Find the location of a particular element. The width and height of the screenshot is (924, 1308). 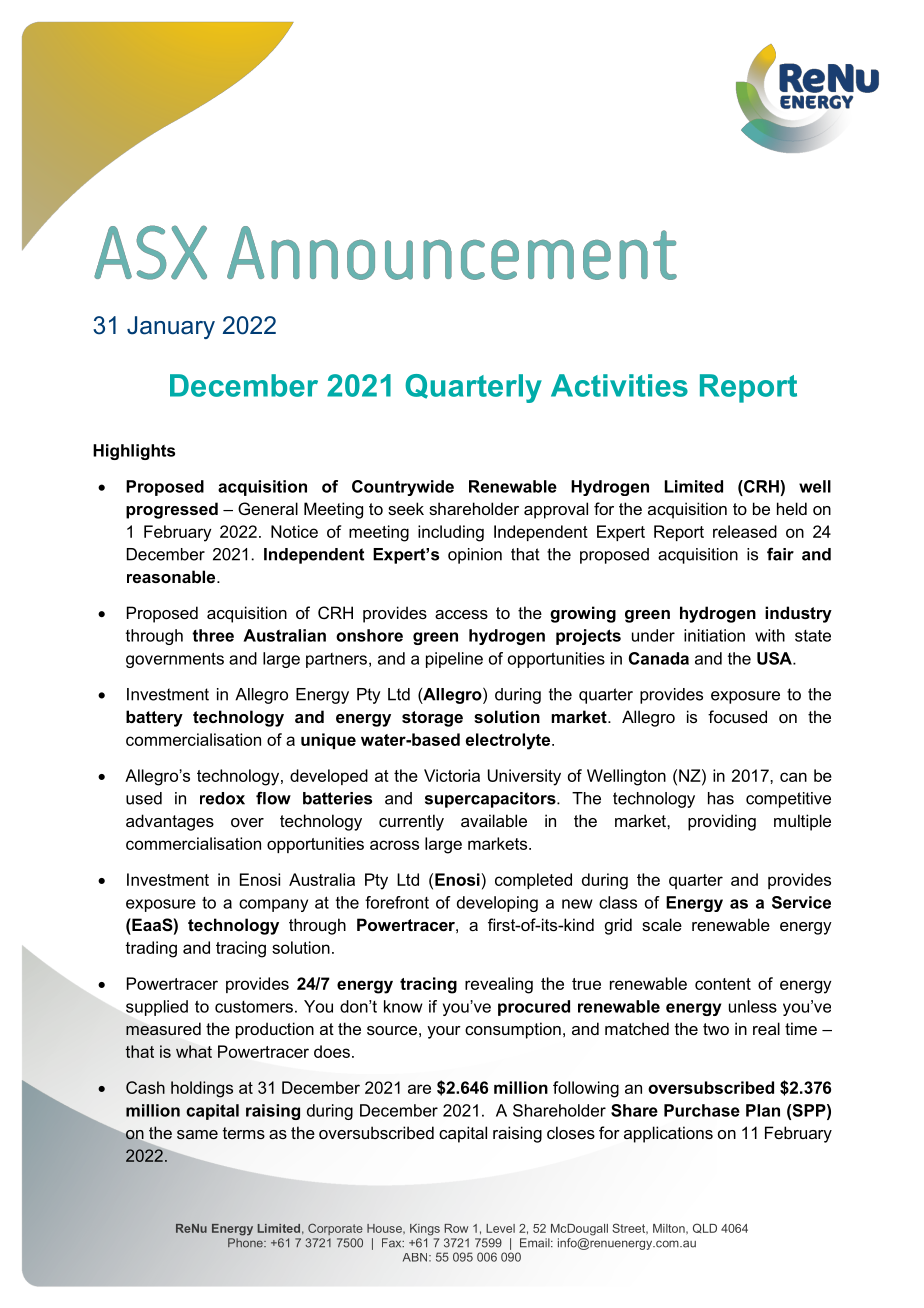

QLD is located at coordinates (705, 1228).
